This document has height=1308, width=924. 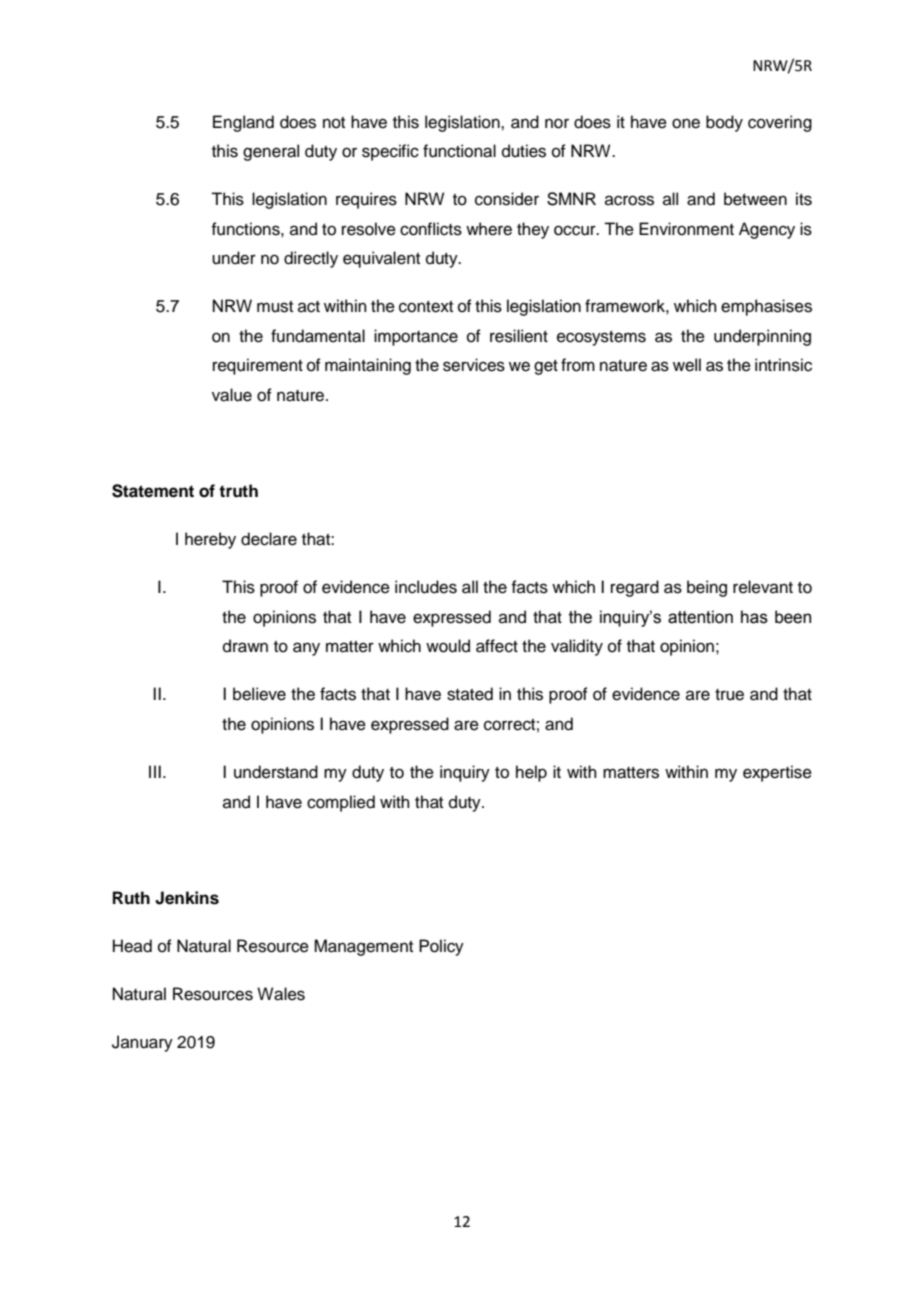 What do you see at coordinates (155, 771) in the document?
I see `III` at bounding box center [155, 771].
